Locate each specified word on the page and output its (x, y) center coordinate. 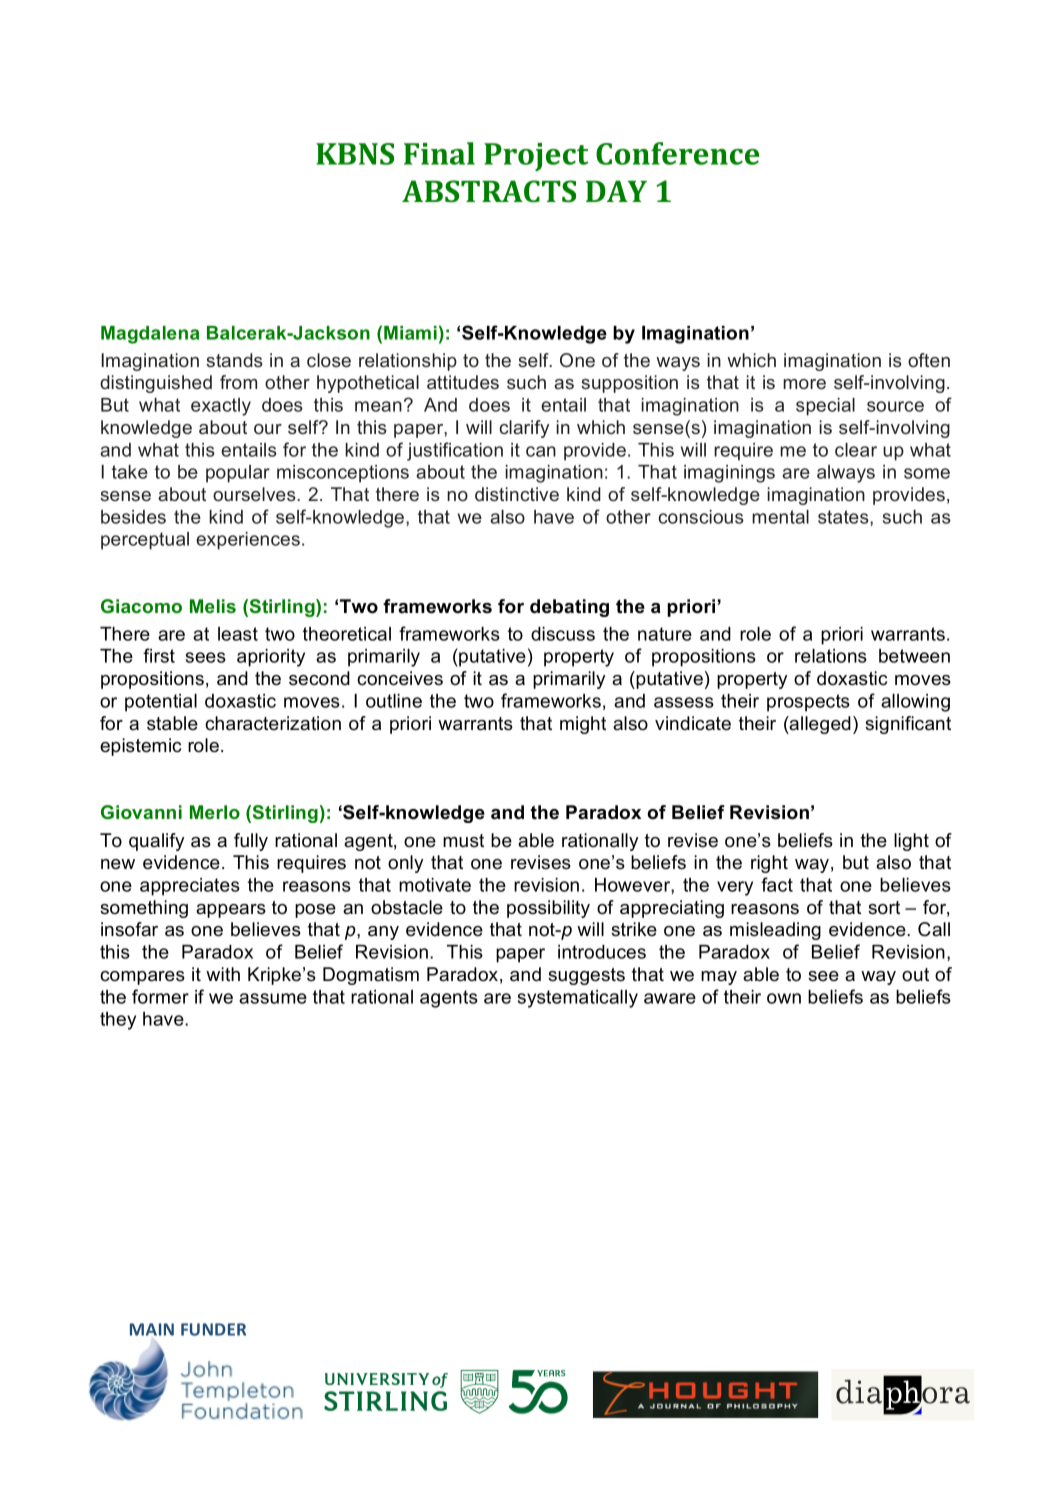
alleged (819, 725)
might (583, 725)
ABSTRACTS (489, 191)
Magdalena (150, 335)
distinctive (517, 494)
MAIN (152, 1329)
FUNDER (213, 1329)
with (223, 974)
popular (238, 474)
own (784, 998)
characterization (273, 723)
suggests (586, 976)
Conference (678, 153)
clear (856, 450)
